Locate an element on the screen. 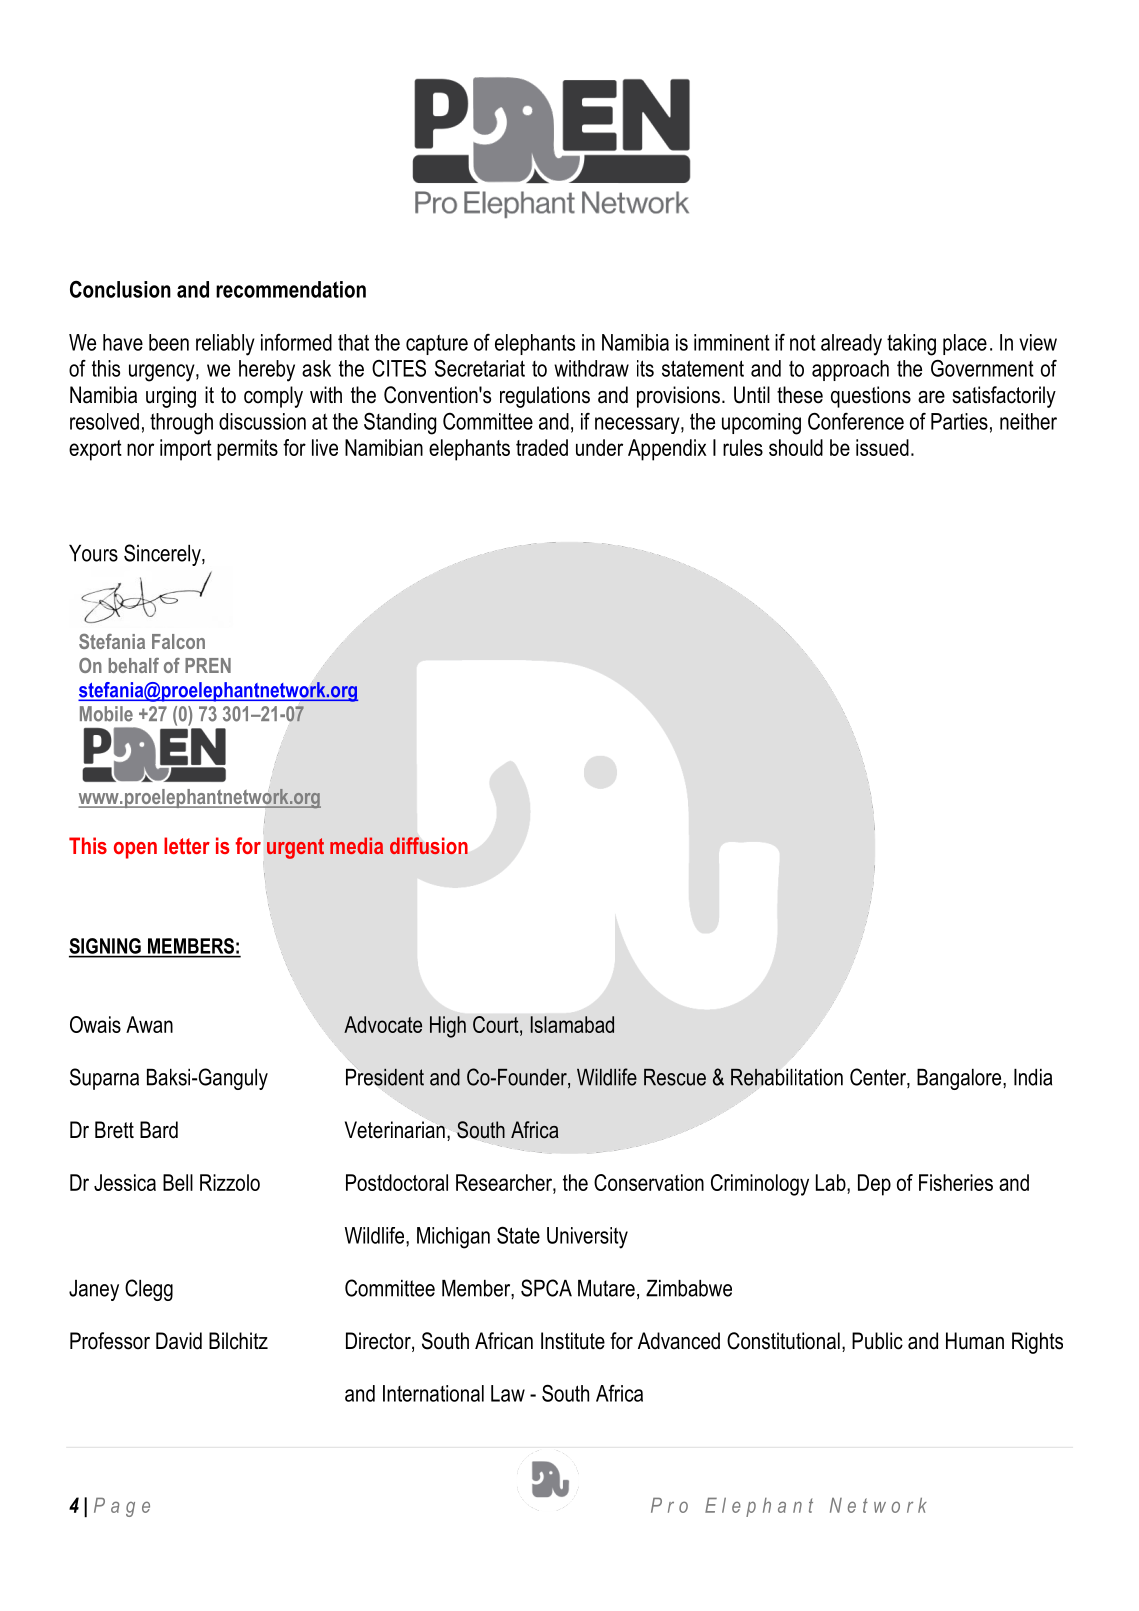 This screenshot has width=1139, height=1611. Center is located at coordinates (879, 1078).
